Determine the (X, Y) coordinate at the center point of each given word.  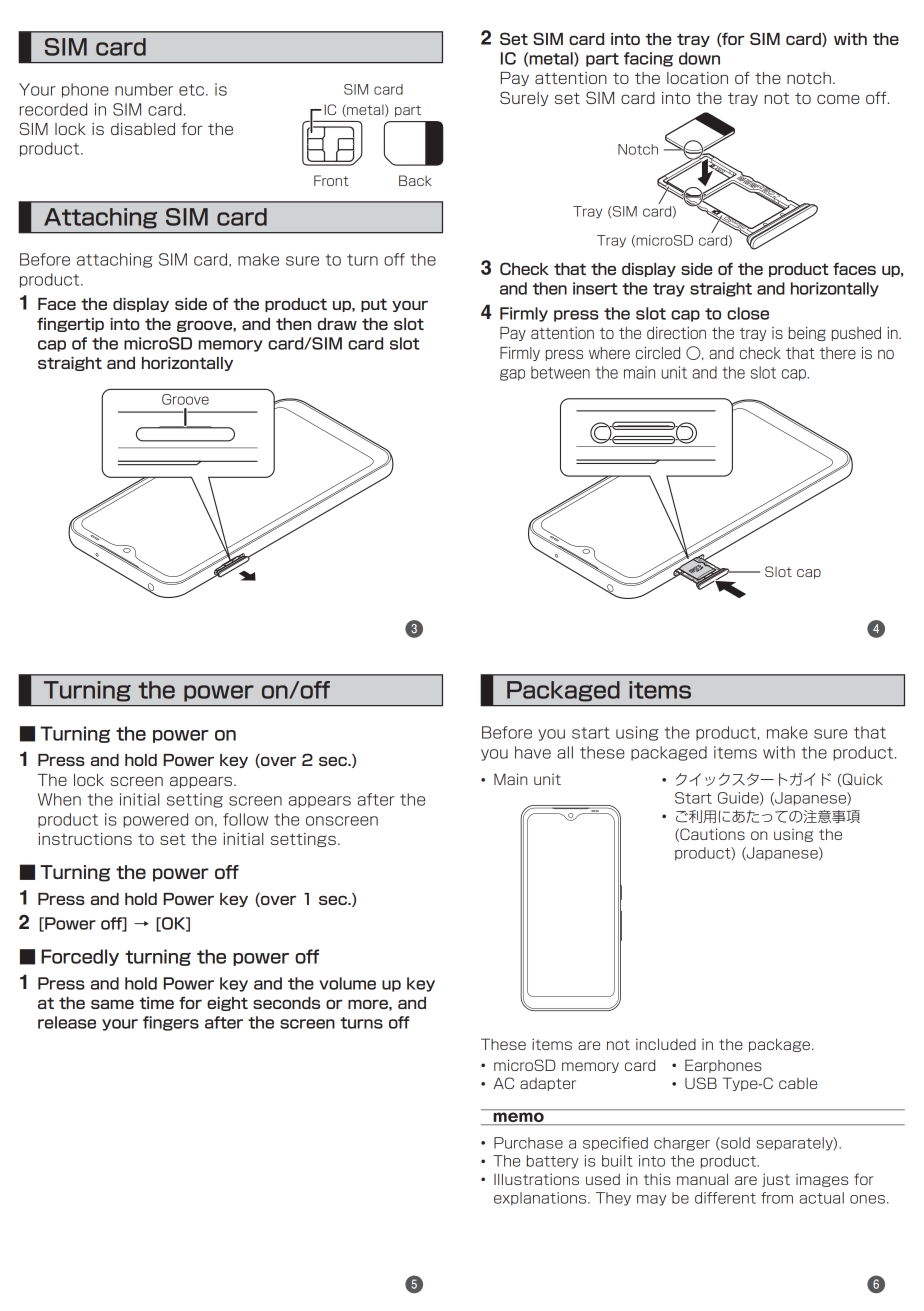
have (533, 752)
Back (415, 180)
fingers (171, 1023)
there (838, 353)
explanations (541, 1199)
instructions (85, 839)
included (666, 1044)
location (697, 78)
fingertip (70, 324)
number (144, 89)
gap (512, 375)
